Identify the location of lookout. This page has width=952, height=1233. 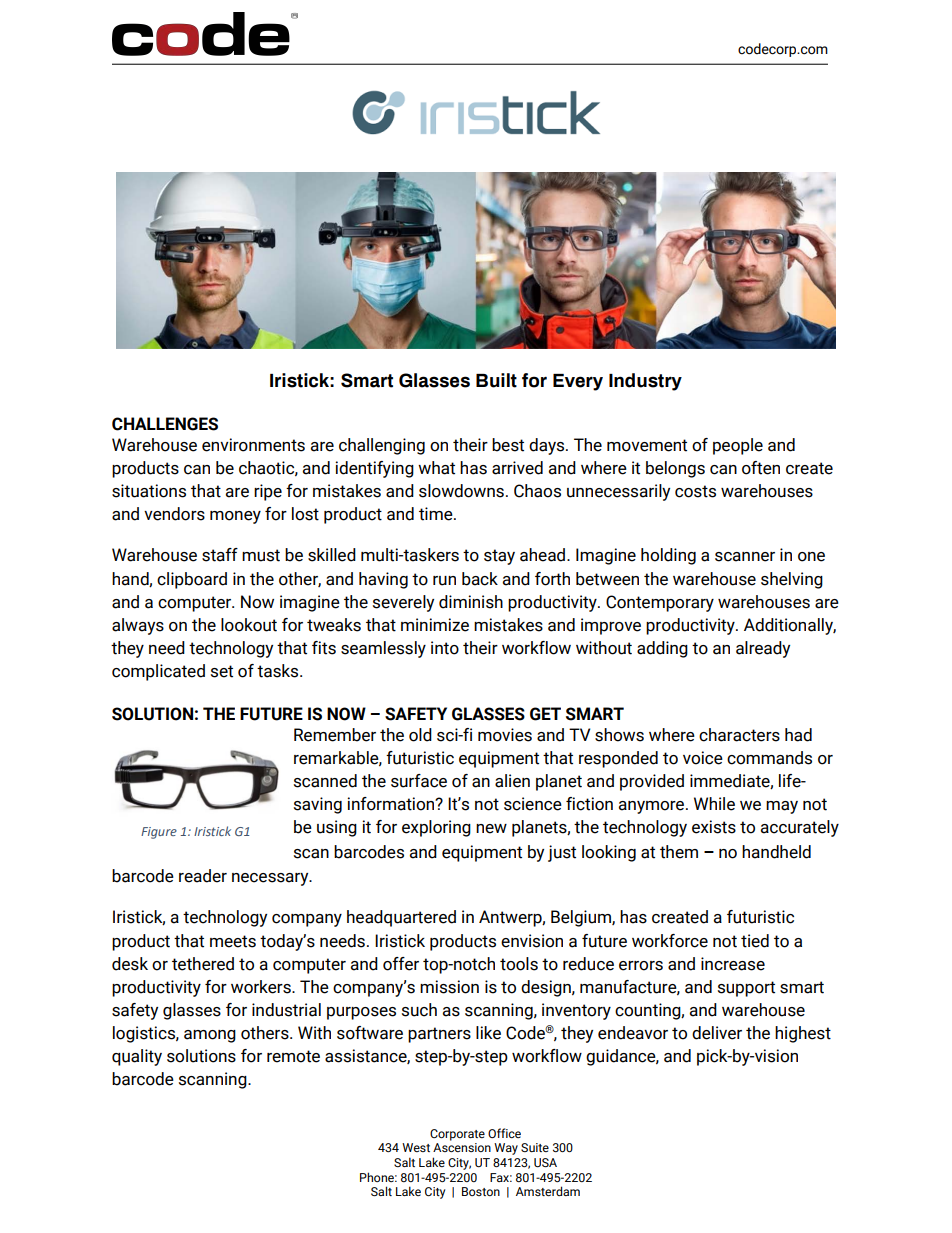
(249, 625).
